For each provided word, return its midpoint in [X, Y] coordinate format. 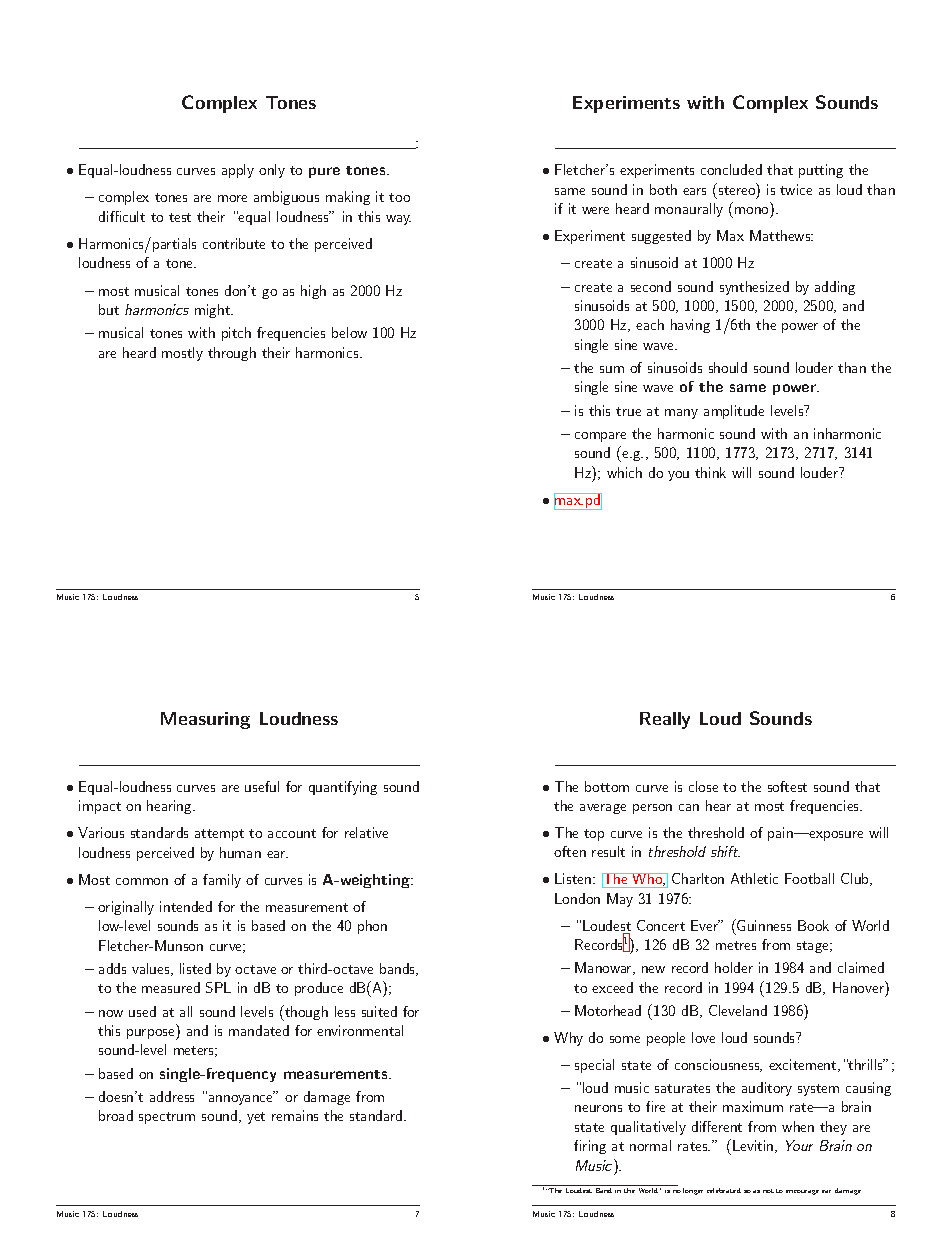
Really [665, 720]
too [399, 197]
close [703, 786]
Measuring [205, 720]
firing [590, 1147]
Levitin [754, 1146]
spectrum [167, 1118]
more [232, 198]
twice [796, 189]
